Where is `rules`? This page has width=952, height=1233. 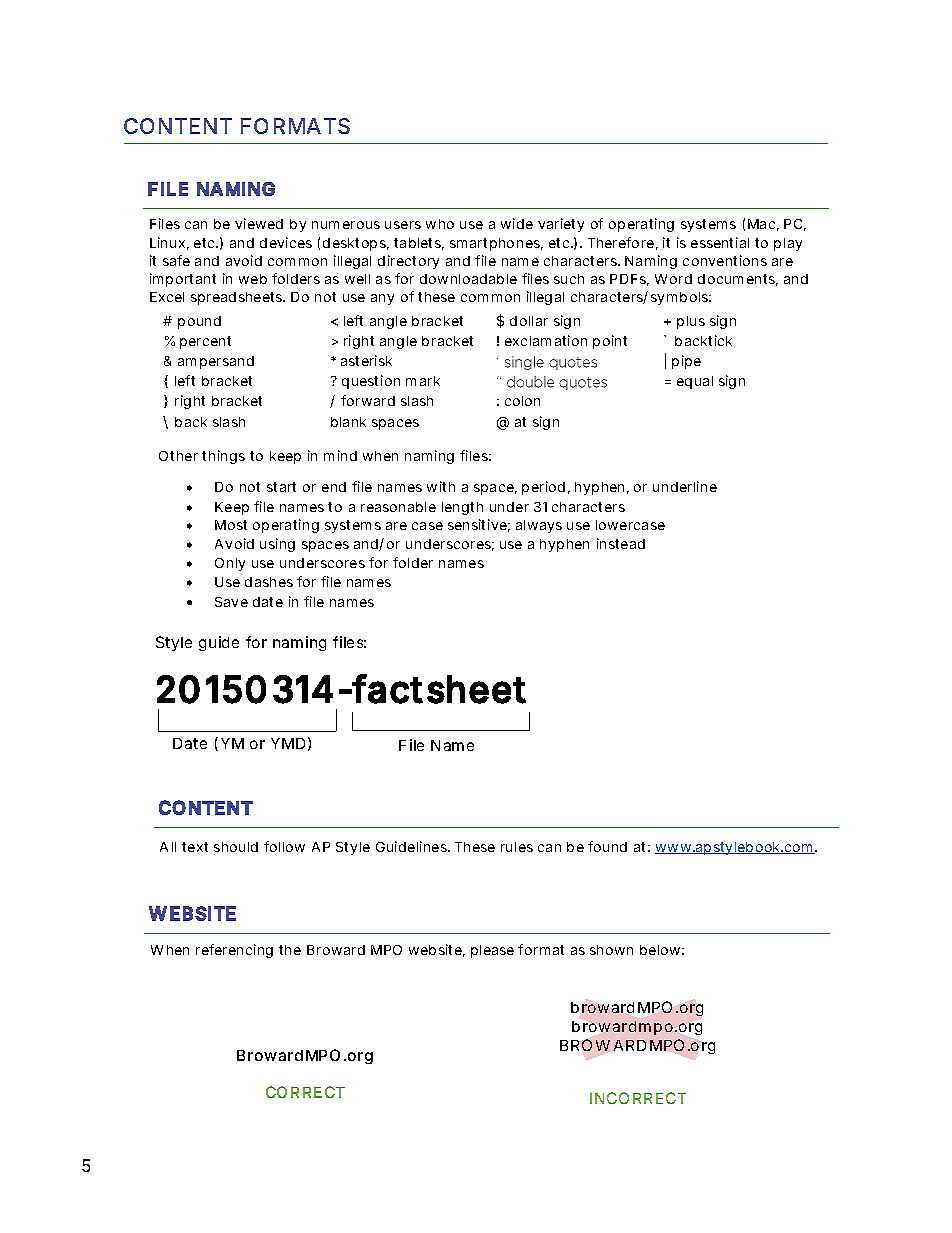
rules is located at coordinates (517, 847).
